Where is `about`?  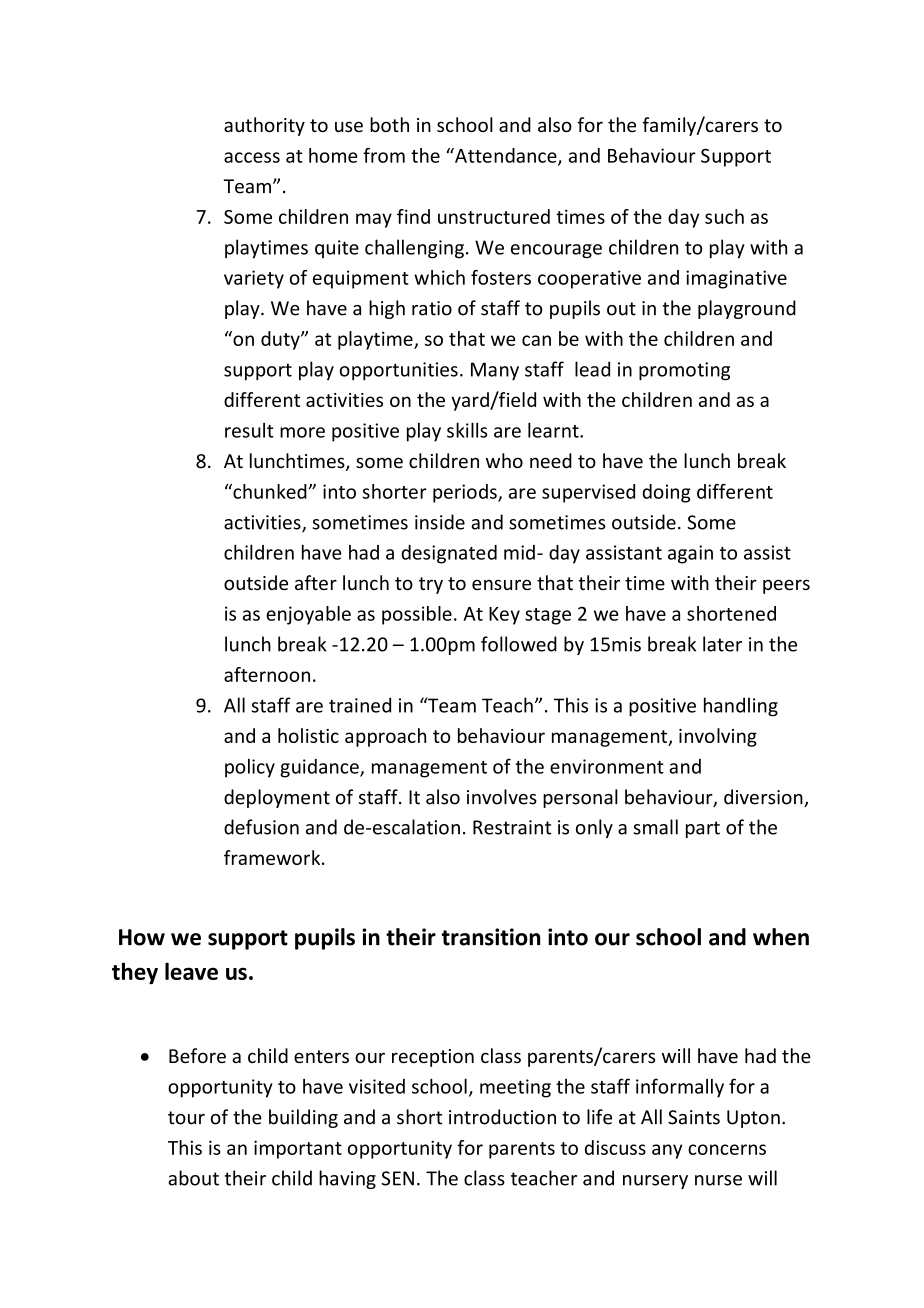
about is located at coordinates (193, 1178).
